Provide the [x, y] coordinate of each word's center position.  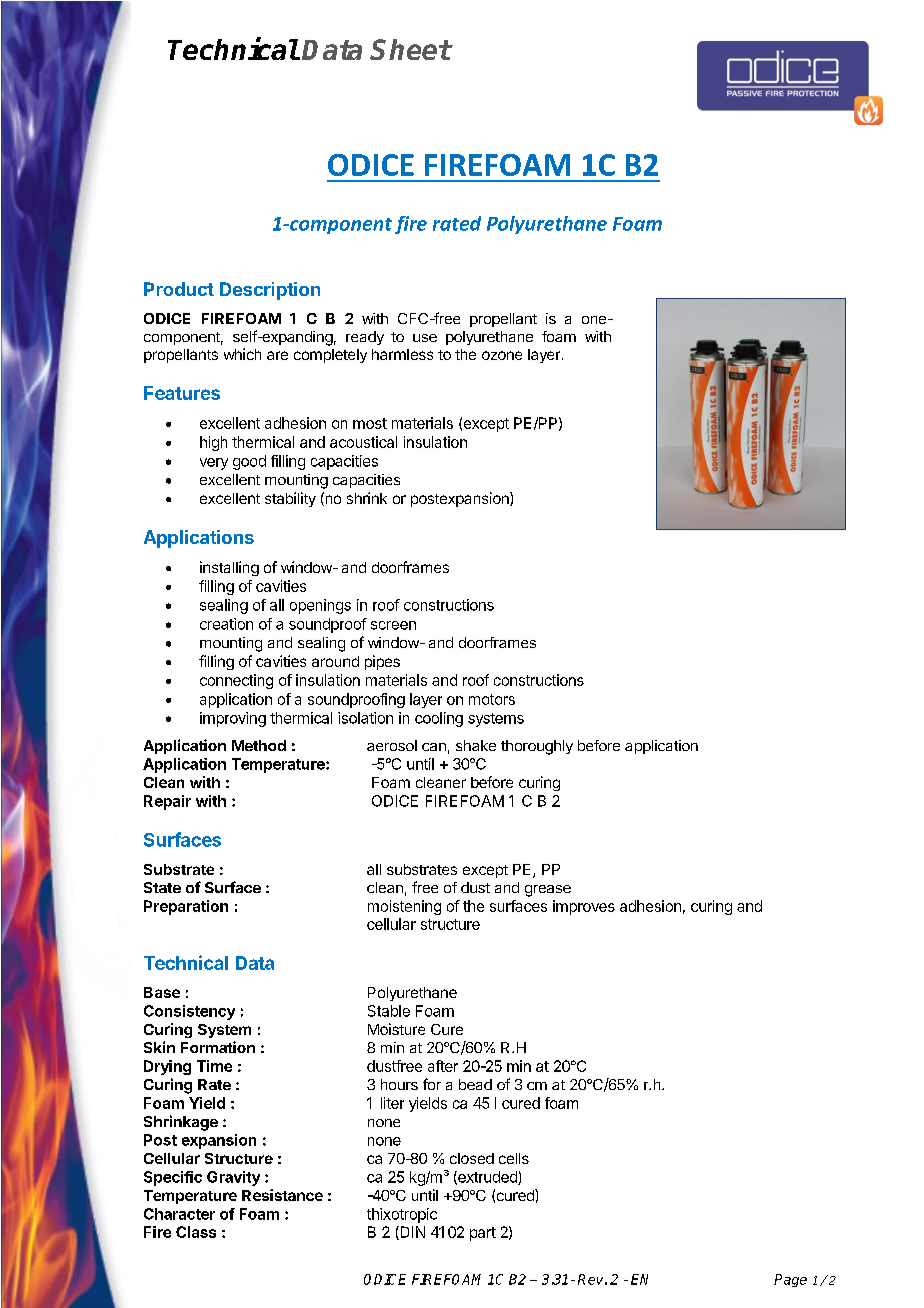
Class [196, 1232]
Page [790, 1280]
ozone [502, 355]
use [425, 338]
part [483, 1234]
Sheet [410, 49]
